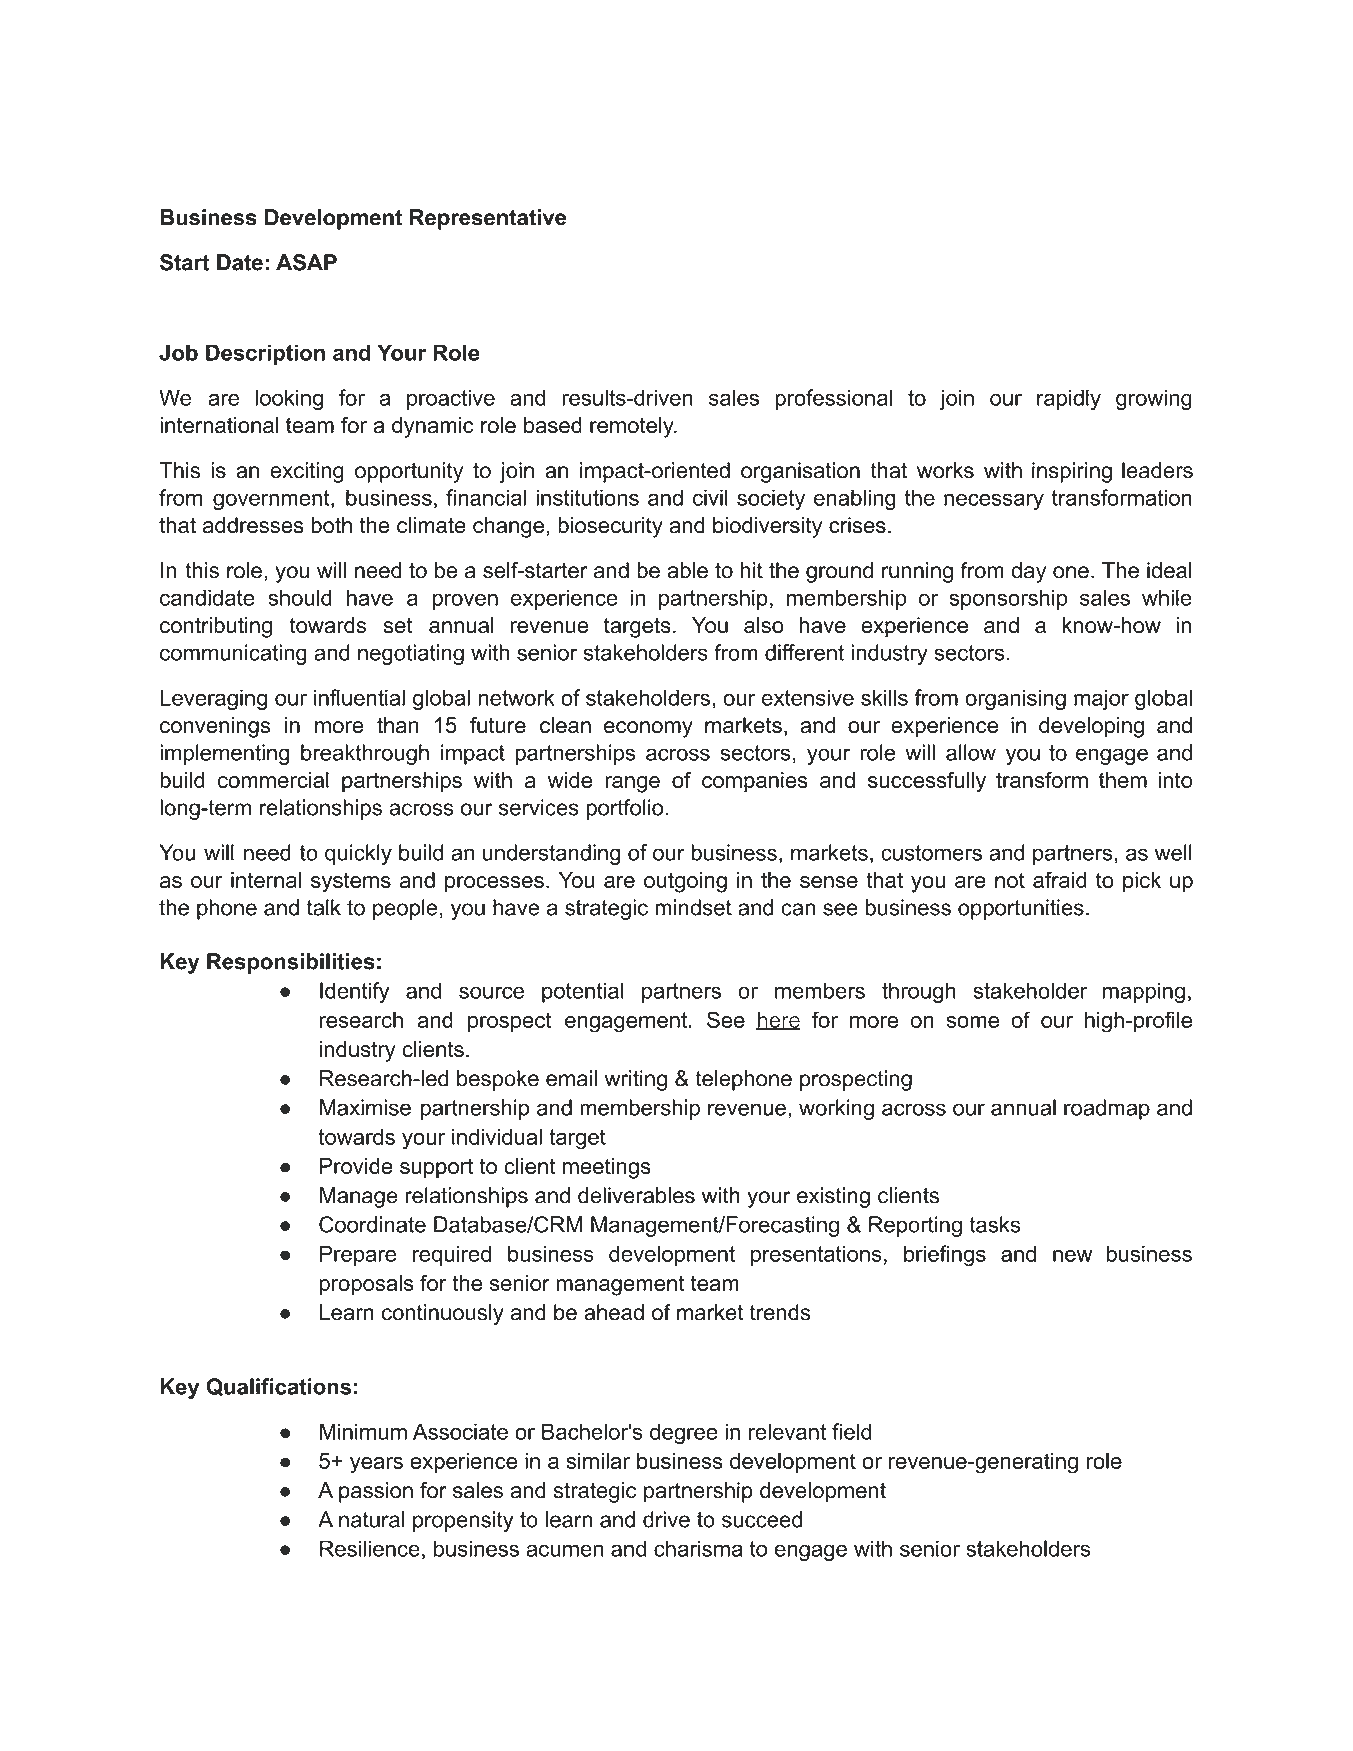  I want to click on internal, so click(266, 880).
